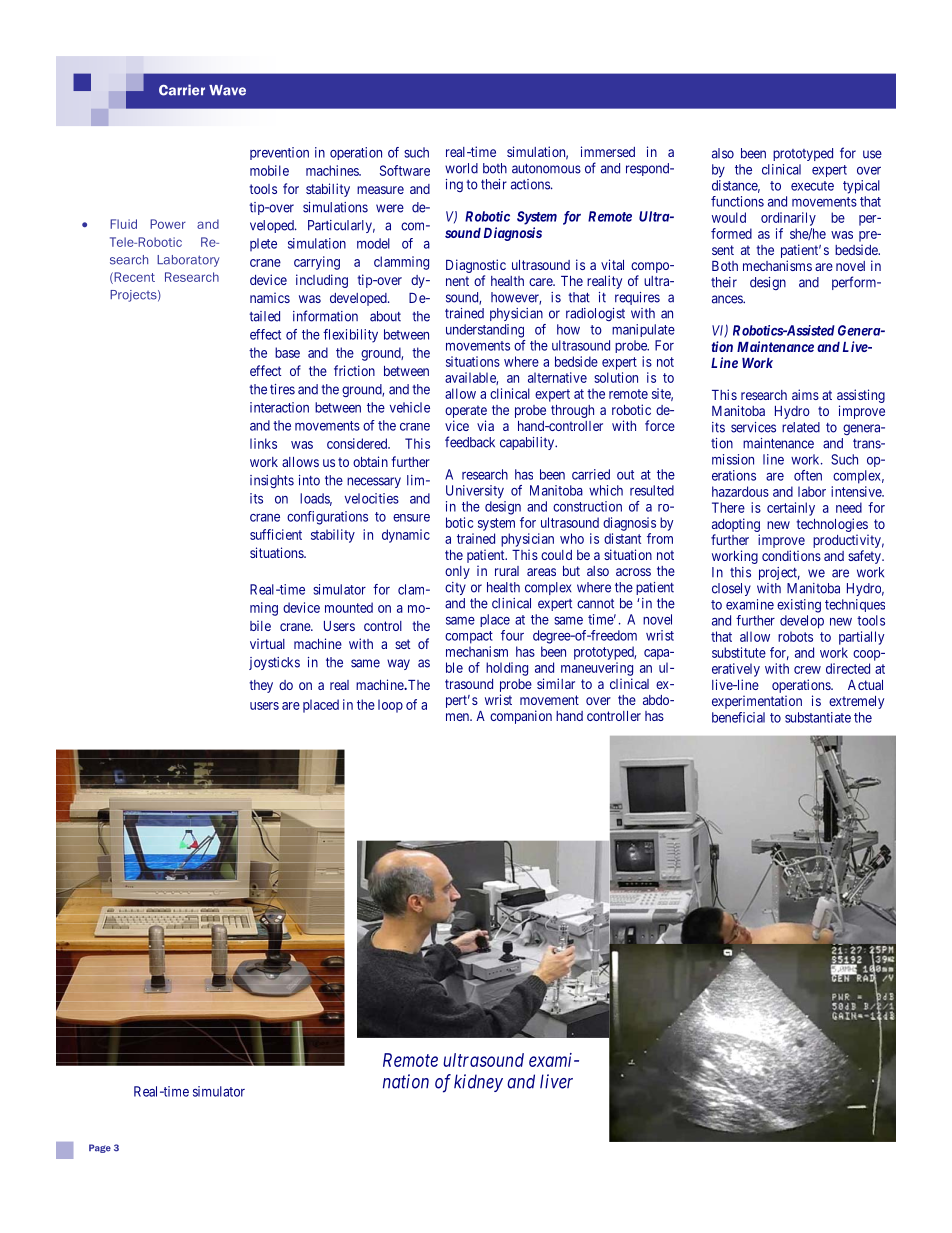  Describe the element at coordinates (100, 1148) in the screenshot. I see `Page` at that location.
